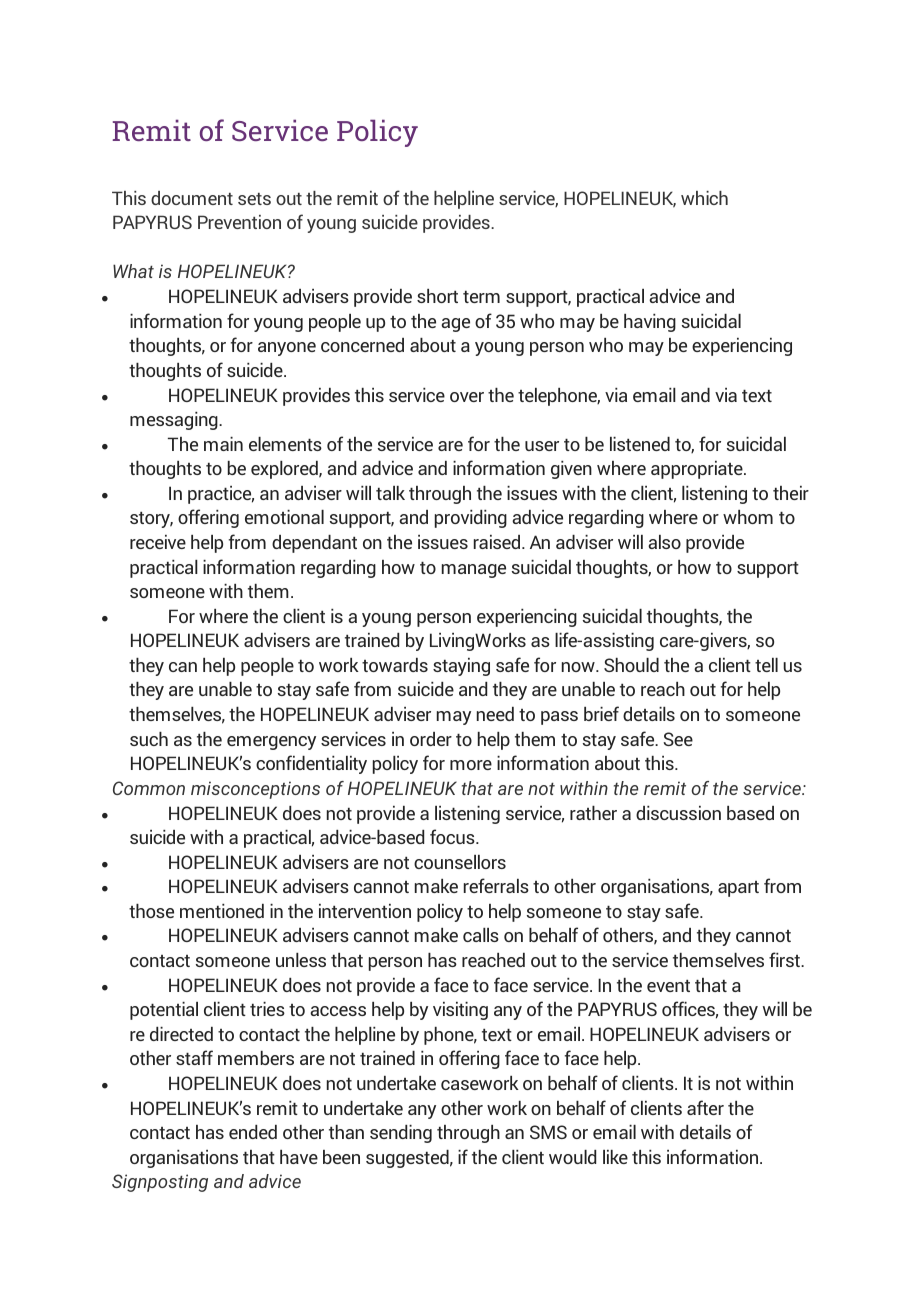 This page has height=1308, width=924. I want to click on sending, so click(401, 1134).
